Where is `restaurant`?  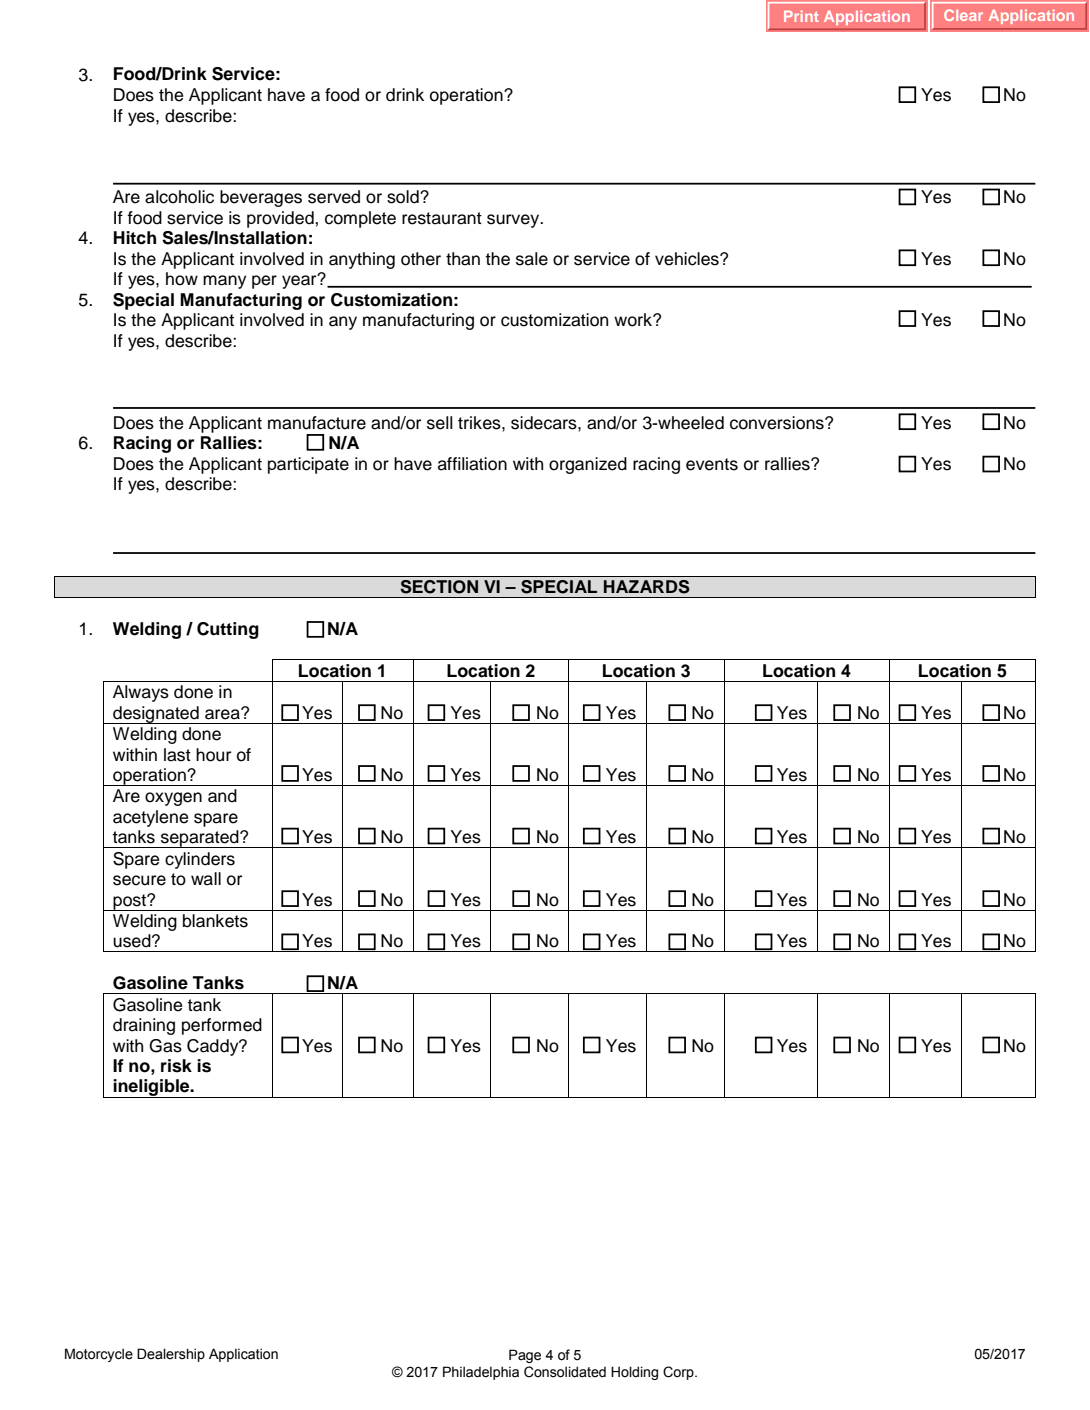
restaurant is located at coordinates (442, 218).
